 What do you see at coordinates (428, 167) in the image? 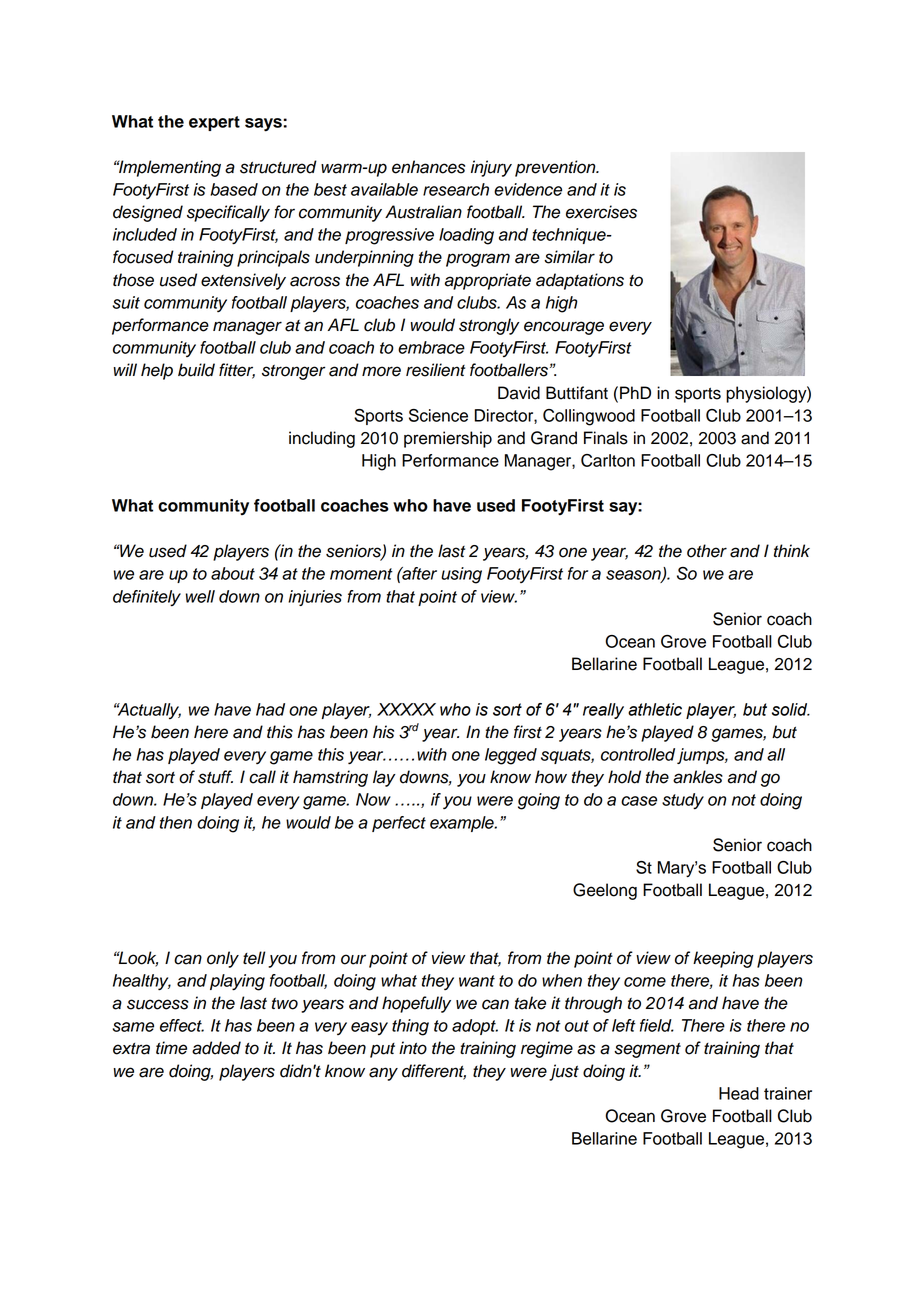
I see `enhances` at bounding box center [428, 167].
